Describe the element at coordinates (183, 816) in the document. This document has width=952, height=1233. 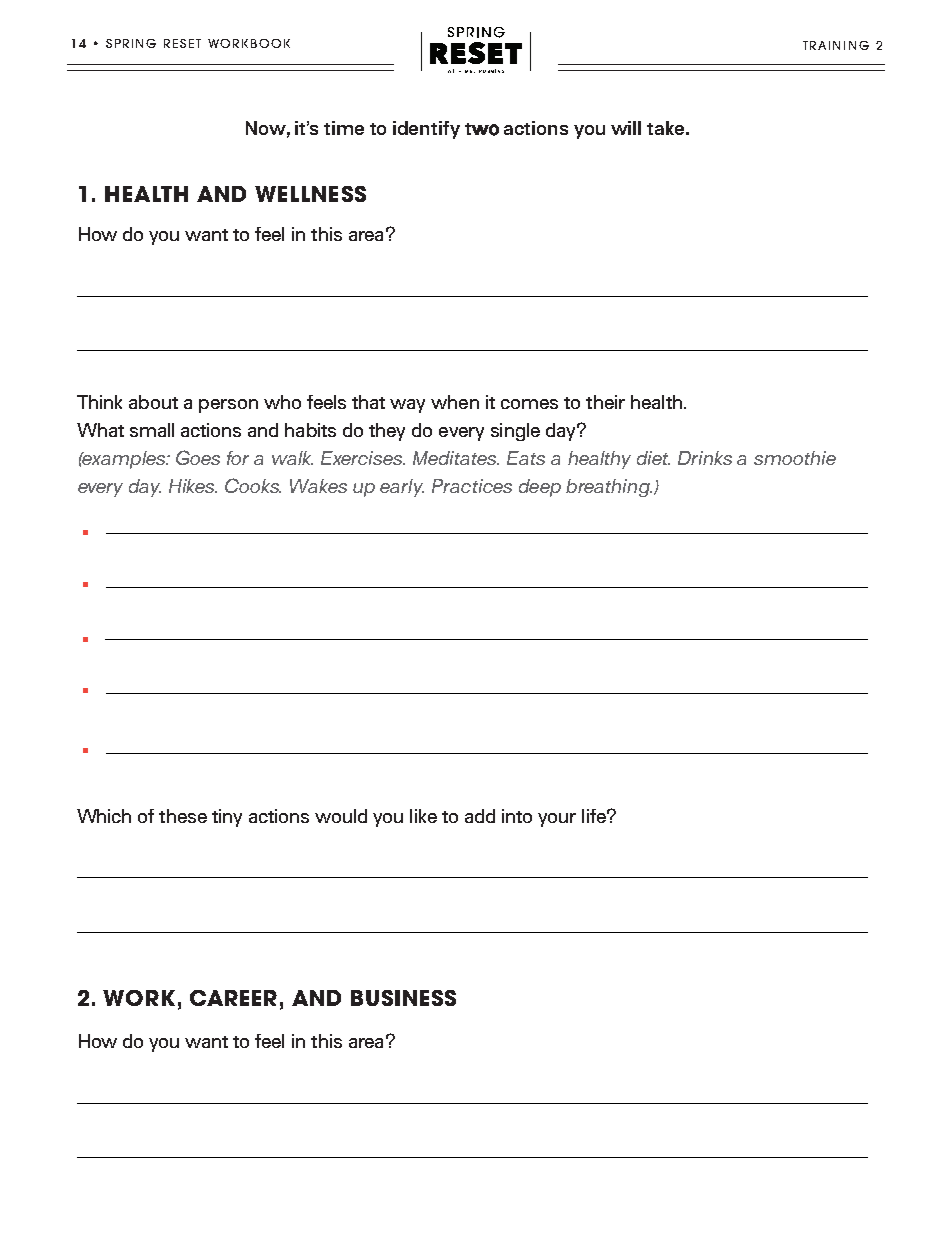
I see `these` at that location.
